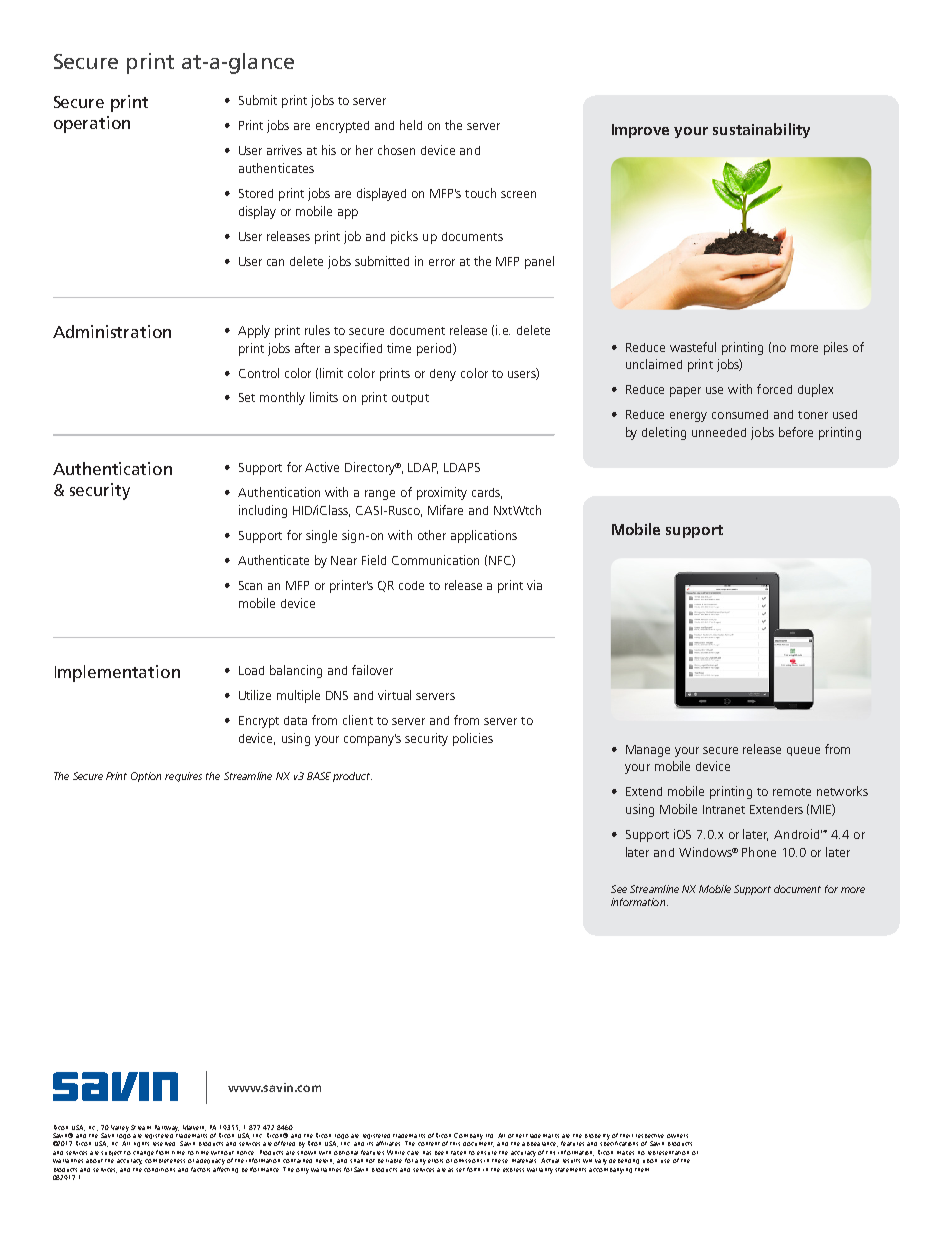 The height and width of the document is (1233, 952). I want to click on Phone, so click(759, 852).
